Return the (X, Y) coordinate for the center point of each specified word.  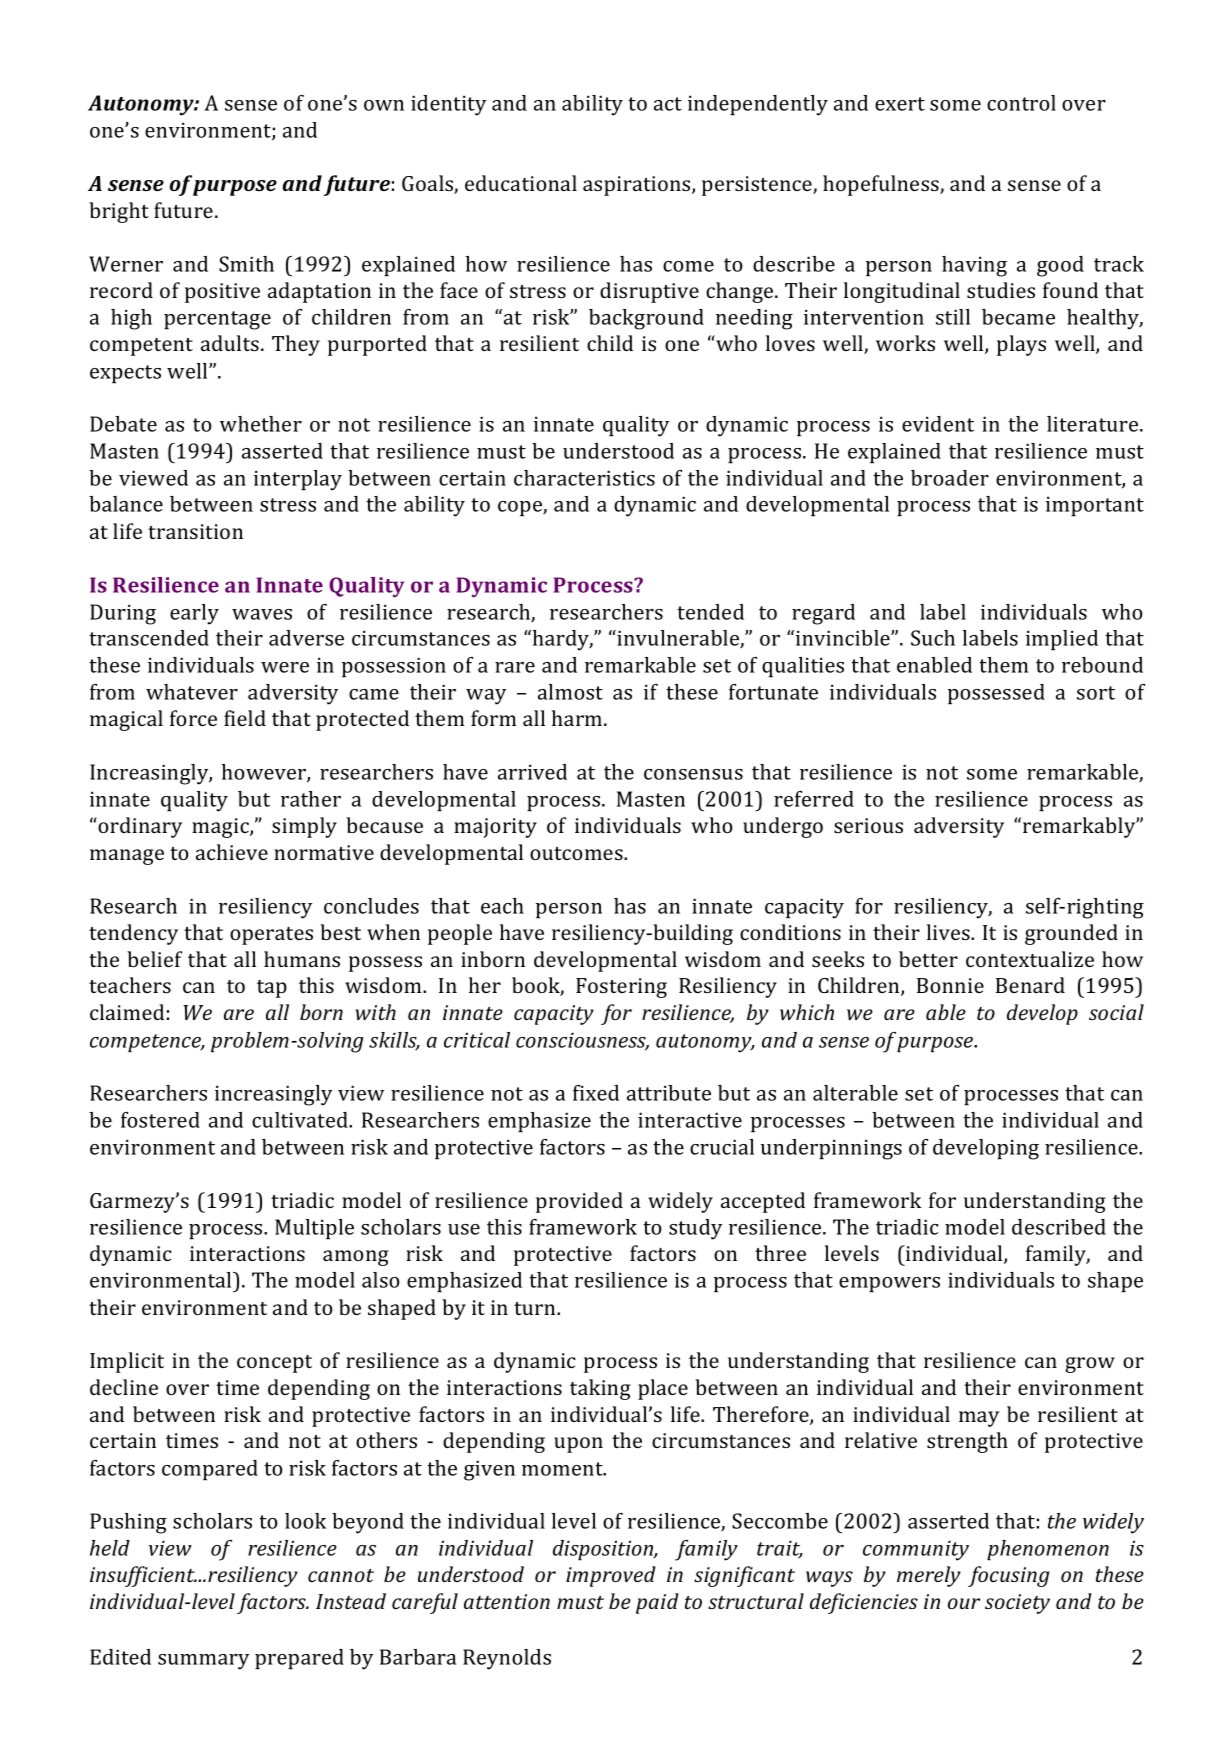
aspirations (638, 186)
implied (1062, 640)
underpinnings (831, 1149)
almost (570, 692)
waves (262, 614)
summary (203, 1662)
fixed (596, 1093)
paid (657, 1603)
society (1017, 1604)
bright (119, 212)
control (1021, 103)
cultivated (301, 1120)
